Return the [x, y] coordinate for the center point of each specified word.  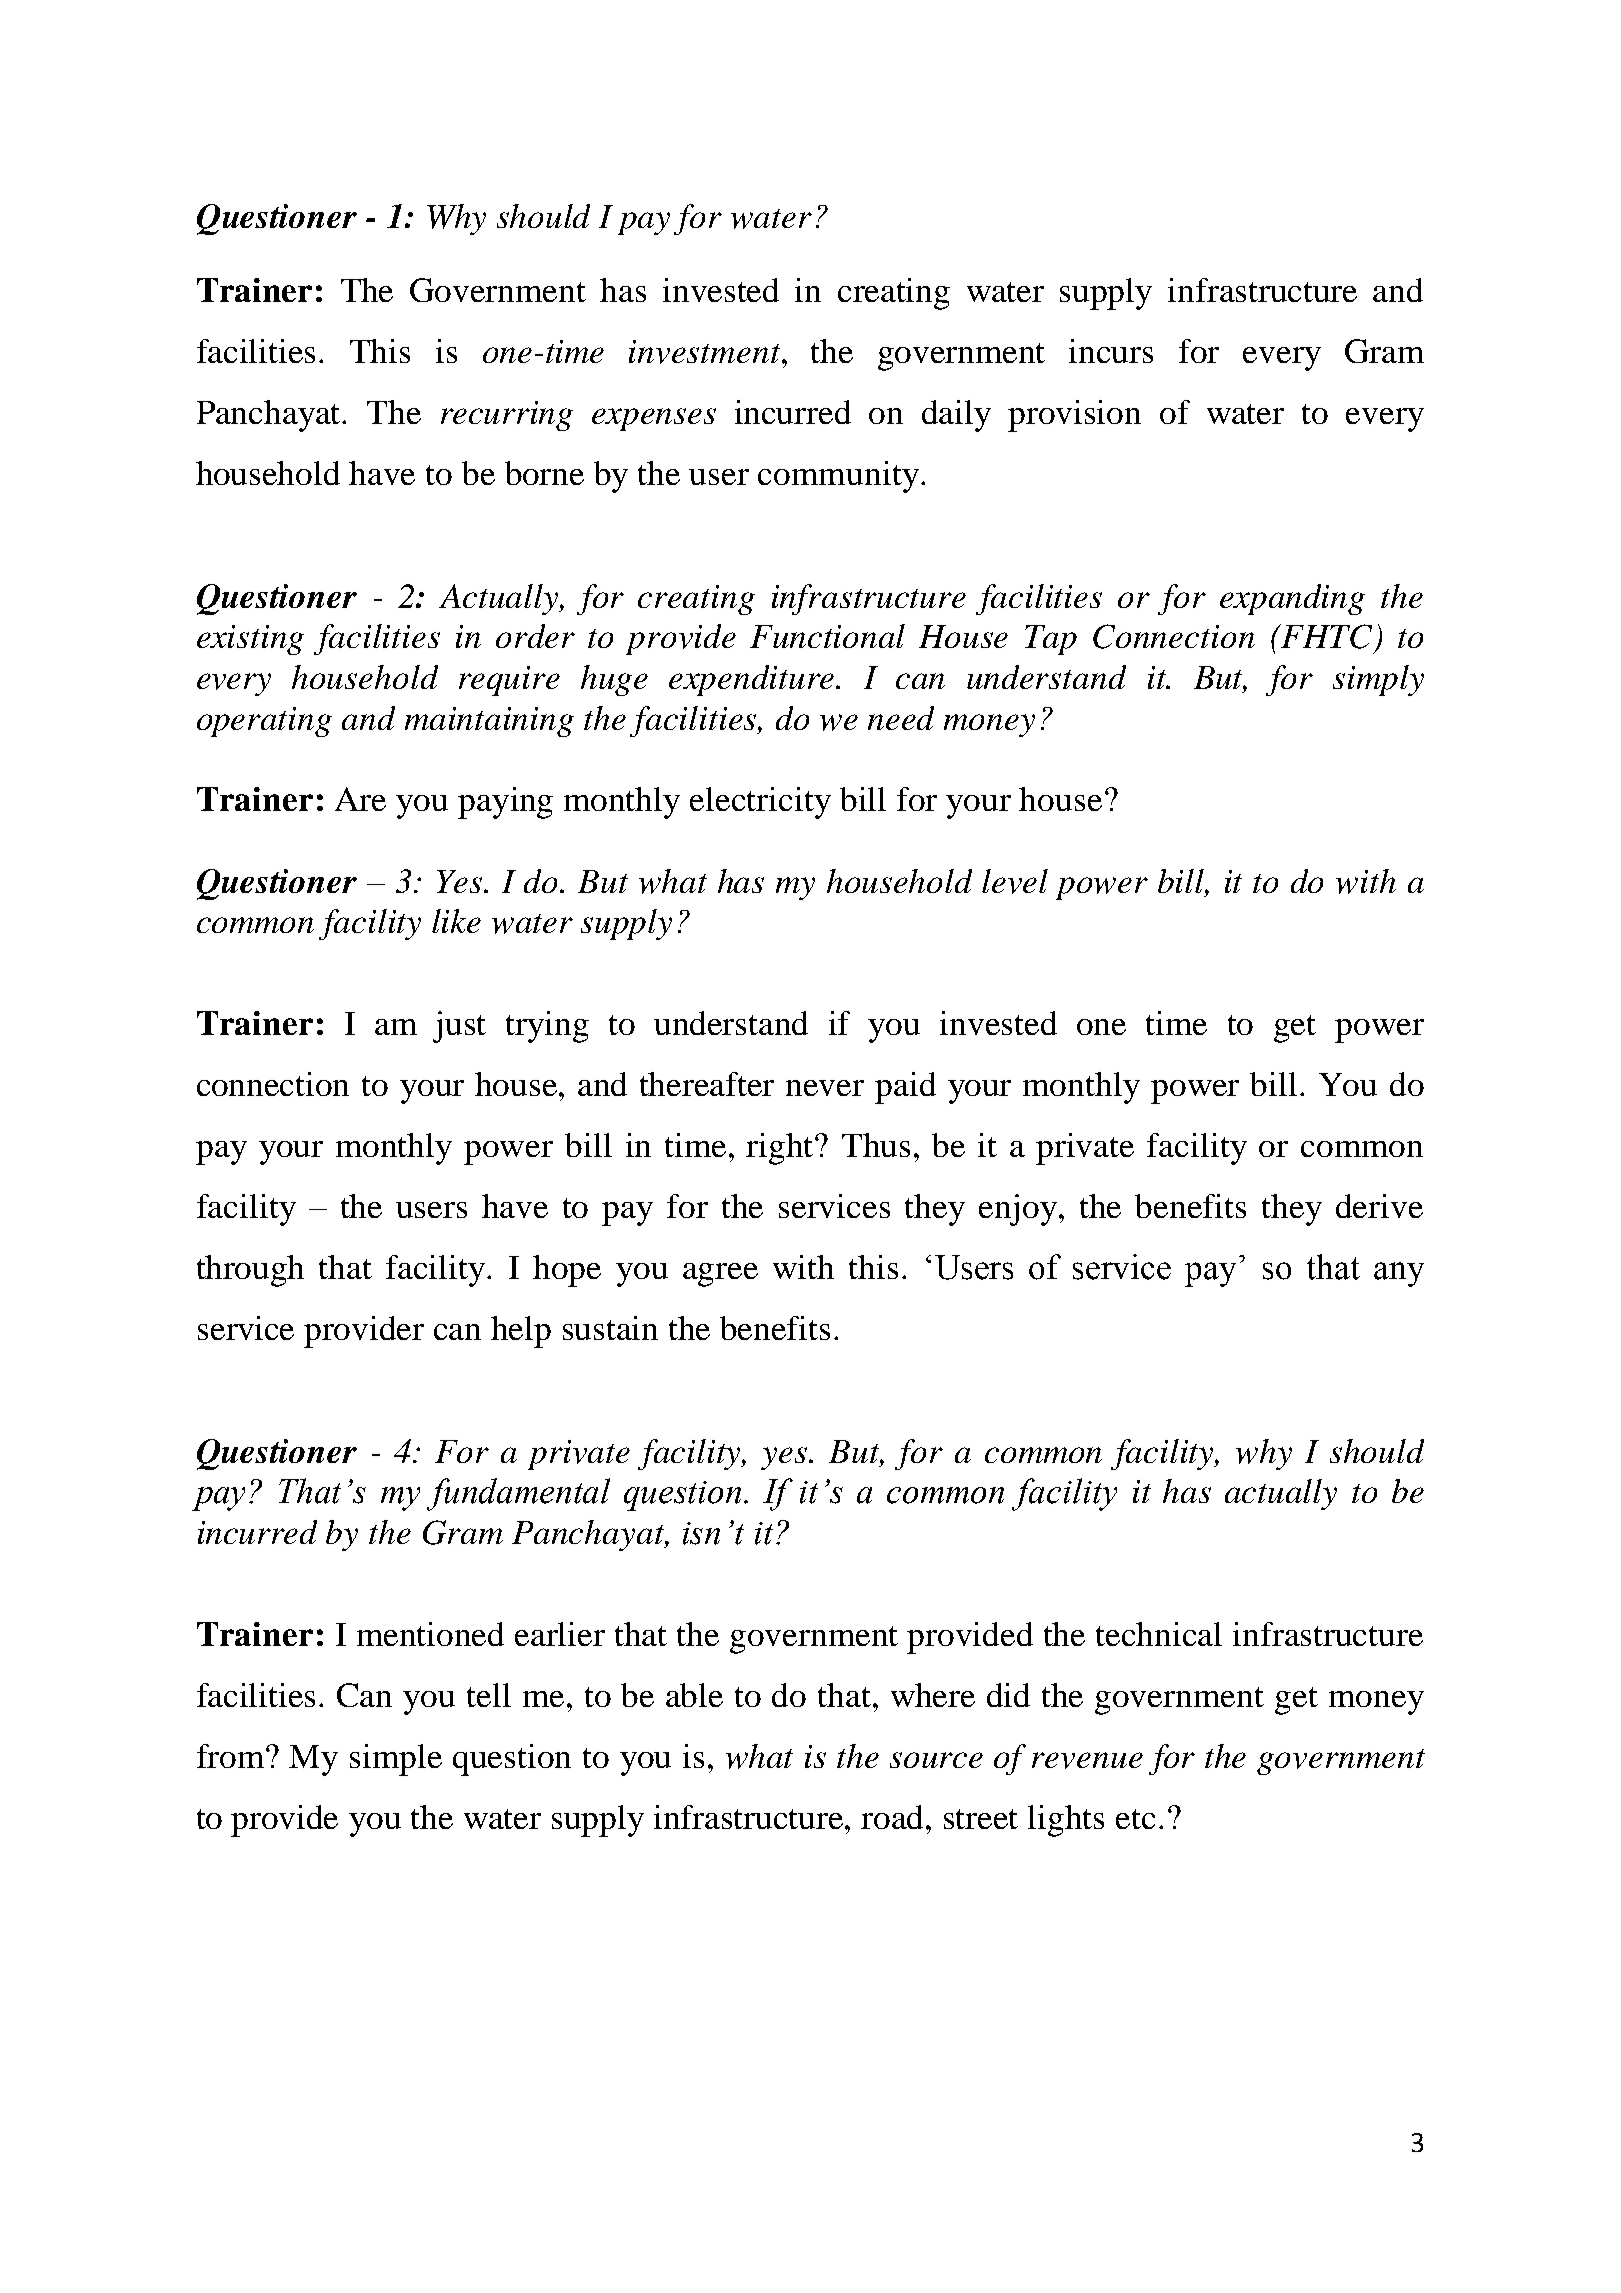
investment [706, 352]
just [459, 1027]
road [894, 1817]
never [825, 1088]
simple [396, 1760]
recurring [507, 416]
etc [1135, 1819]
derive [1379, 1206]
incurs [1111, 351]
